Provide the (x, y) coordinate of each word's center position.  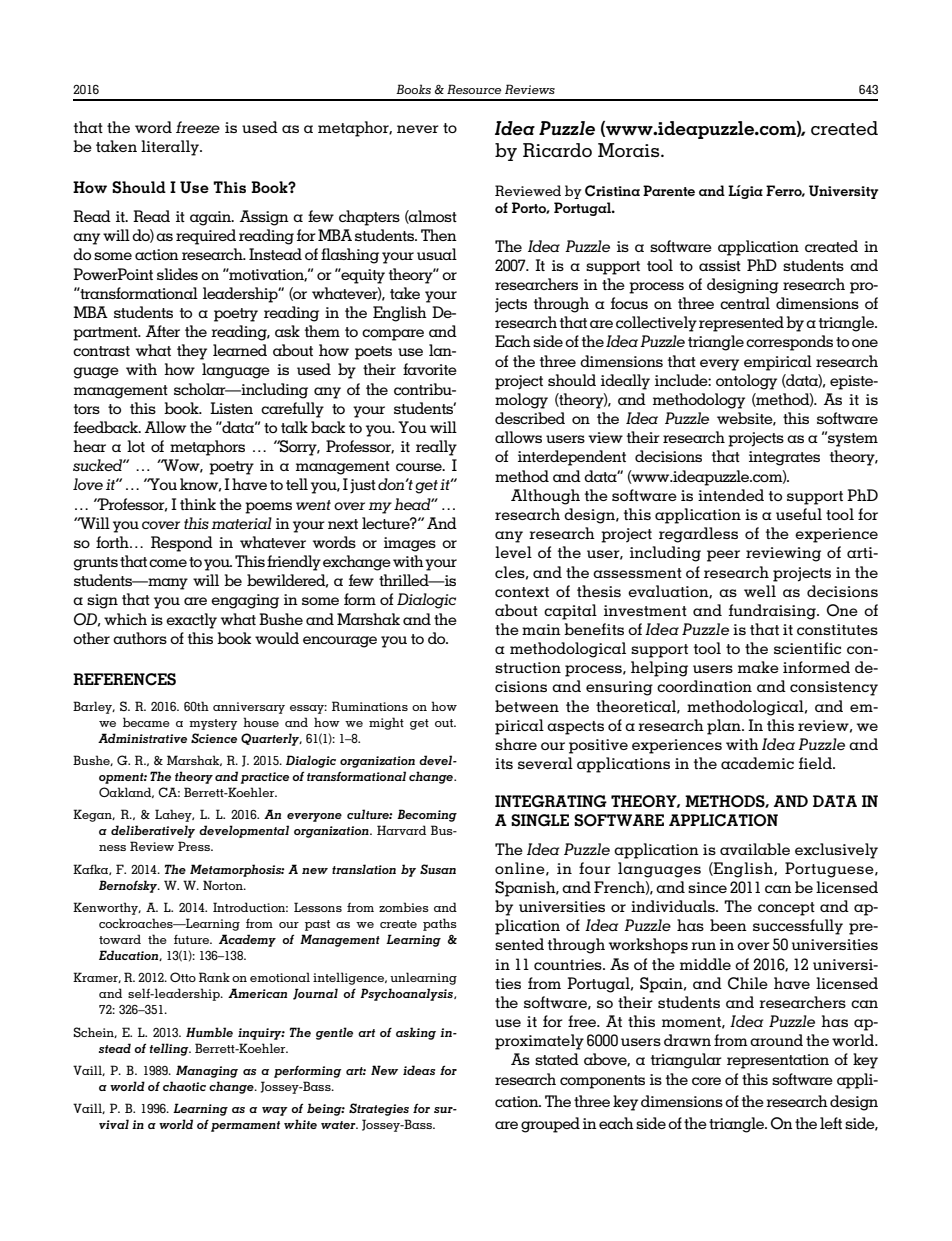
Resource (474, 89)
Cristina (612, 191)
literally (171, 148)
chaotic (184, 1086)
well (760, 591)
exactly (191, 621)
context (522, 592)
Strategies (379, 1109)
